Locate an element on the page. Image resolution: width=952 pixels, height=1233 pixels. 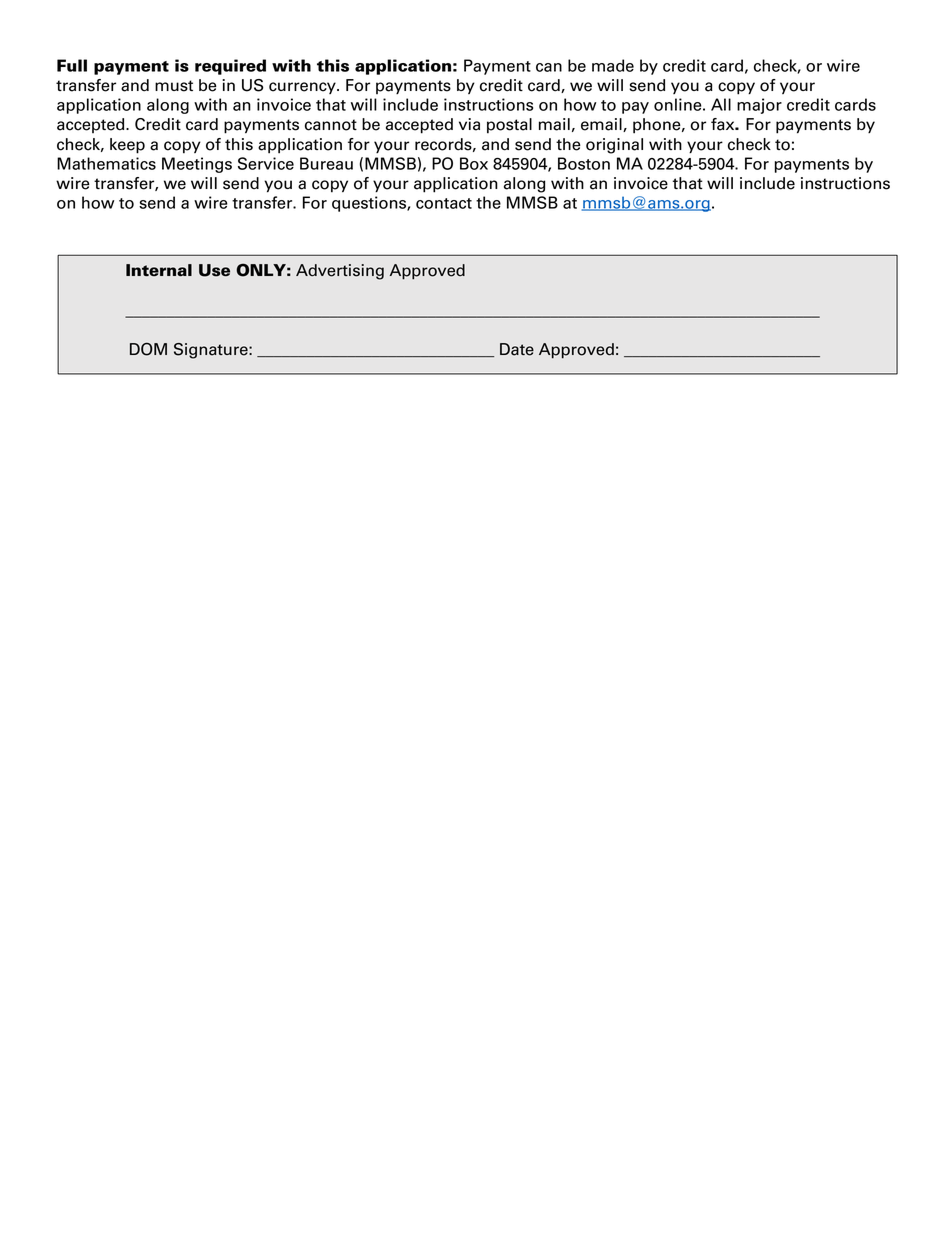
made is located at coordinates (613, 65).
